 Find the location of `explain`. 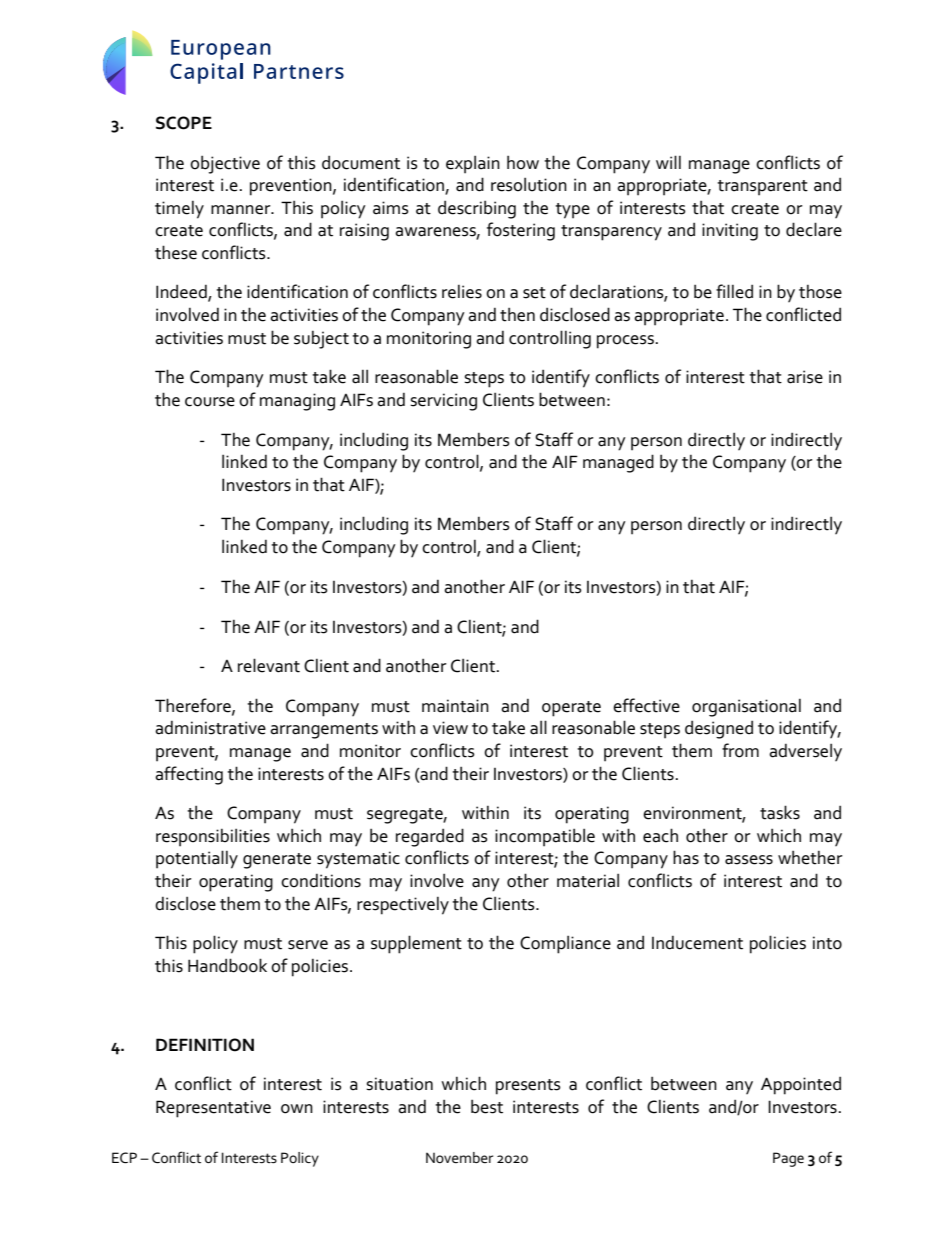

explain is located at coordinates (473, 165).
